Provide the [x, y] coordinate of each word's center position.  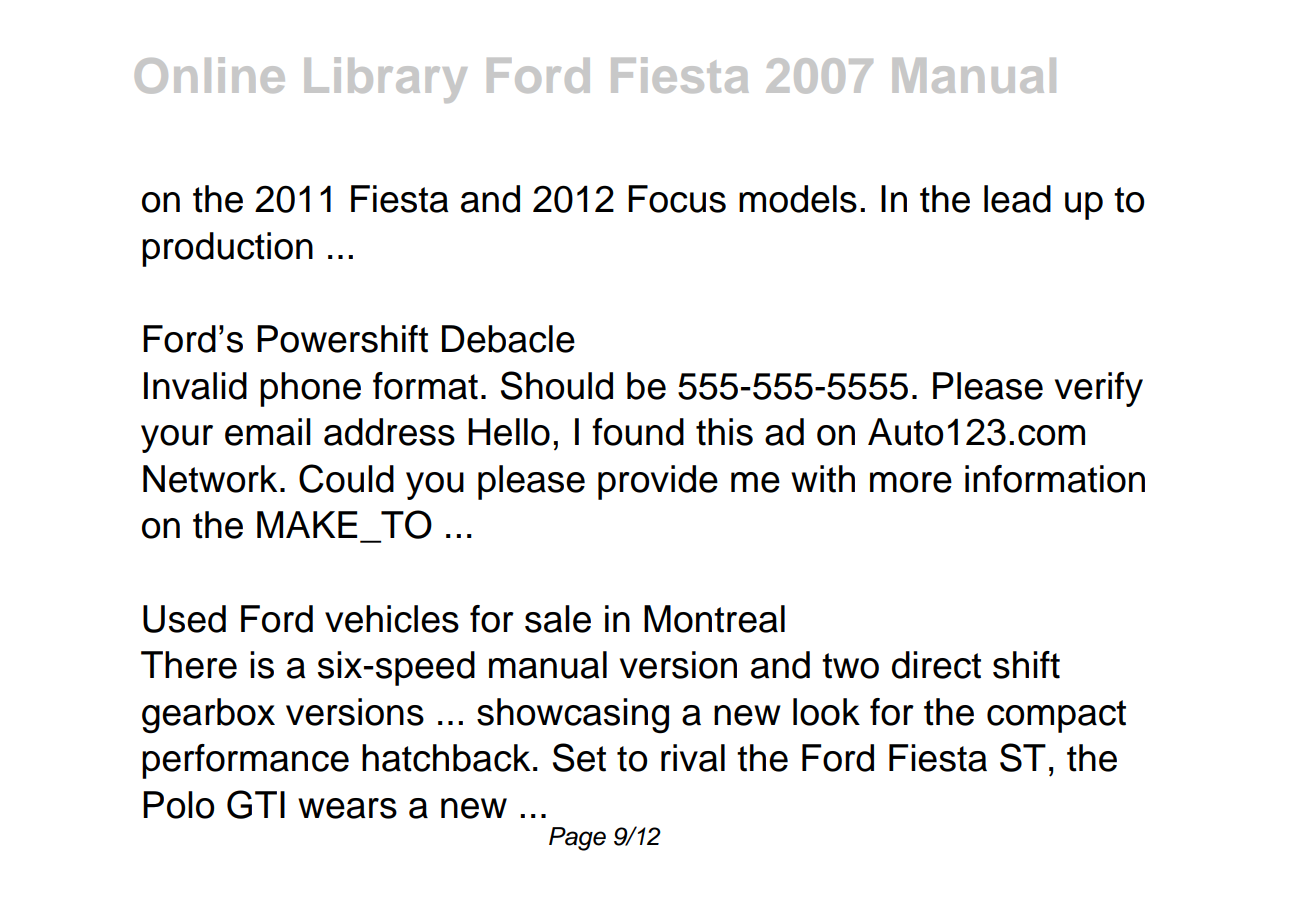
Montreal [714, 619]
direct [936, 665]
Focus [677, 199]
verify [1099, 389]
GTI [256, 804]
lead [1017, 199]
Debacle [508, 339]
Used [184, 619]
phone [310, 389]
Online [210, 75]
